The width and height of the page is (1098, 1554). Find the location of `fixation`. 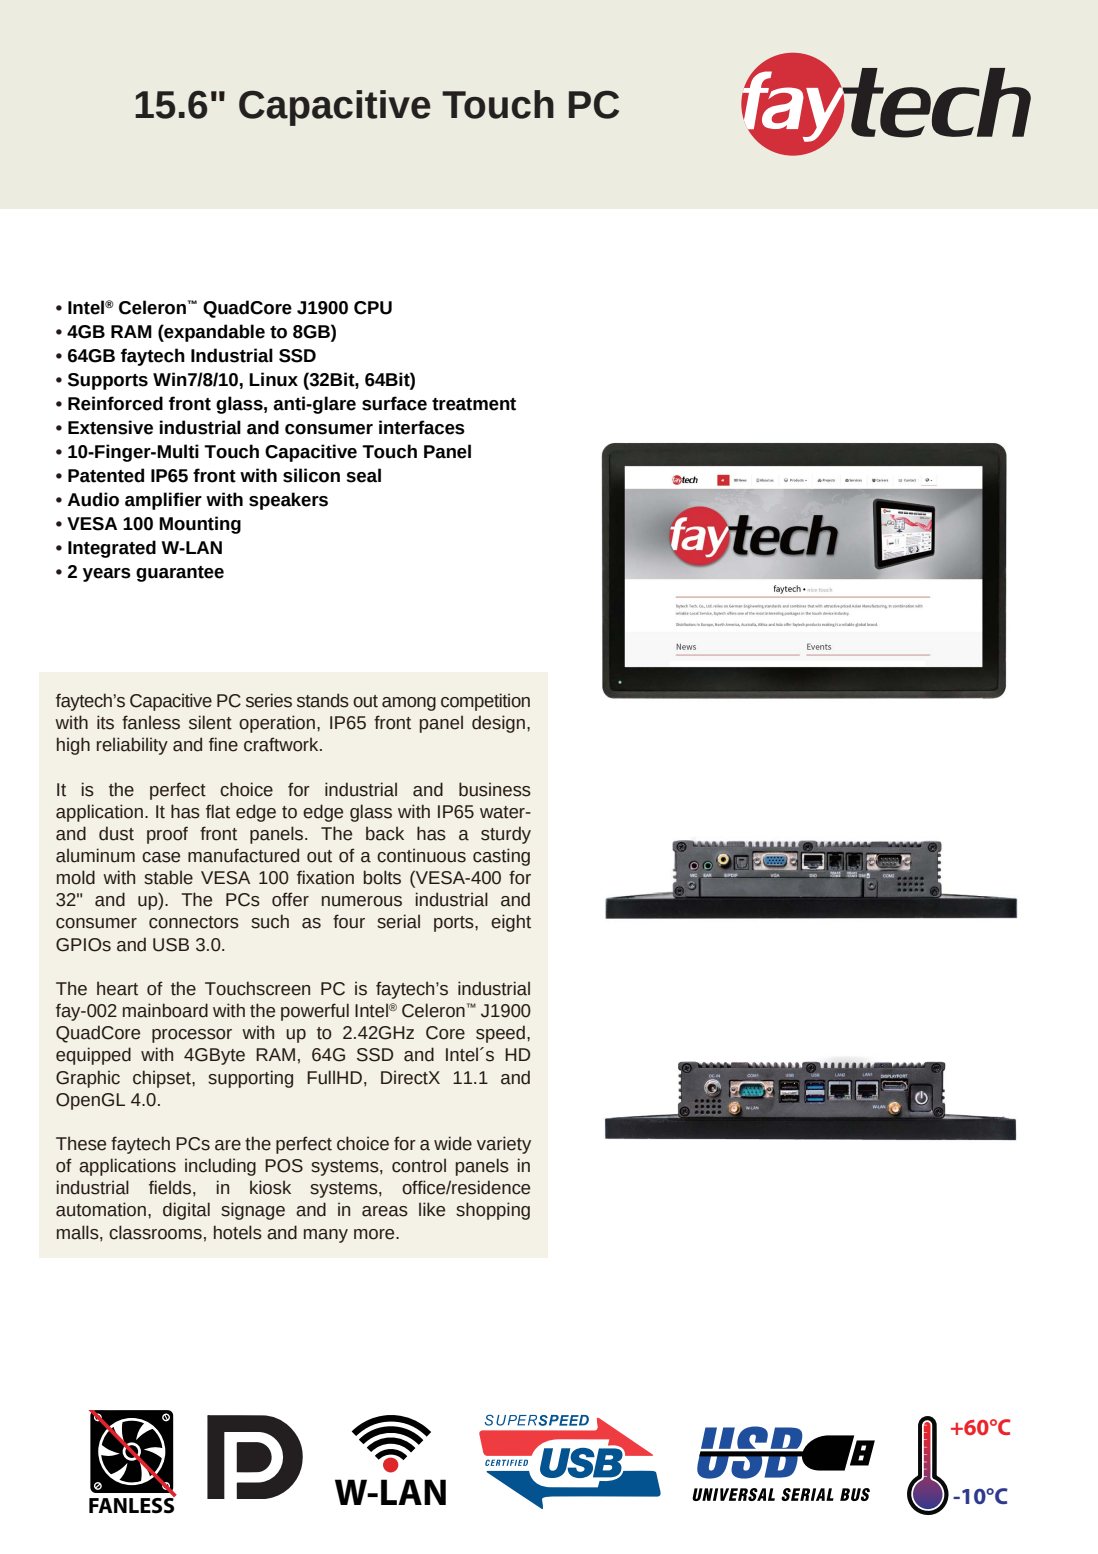

fixation is located at coordinates (325, 877).
